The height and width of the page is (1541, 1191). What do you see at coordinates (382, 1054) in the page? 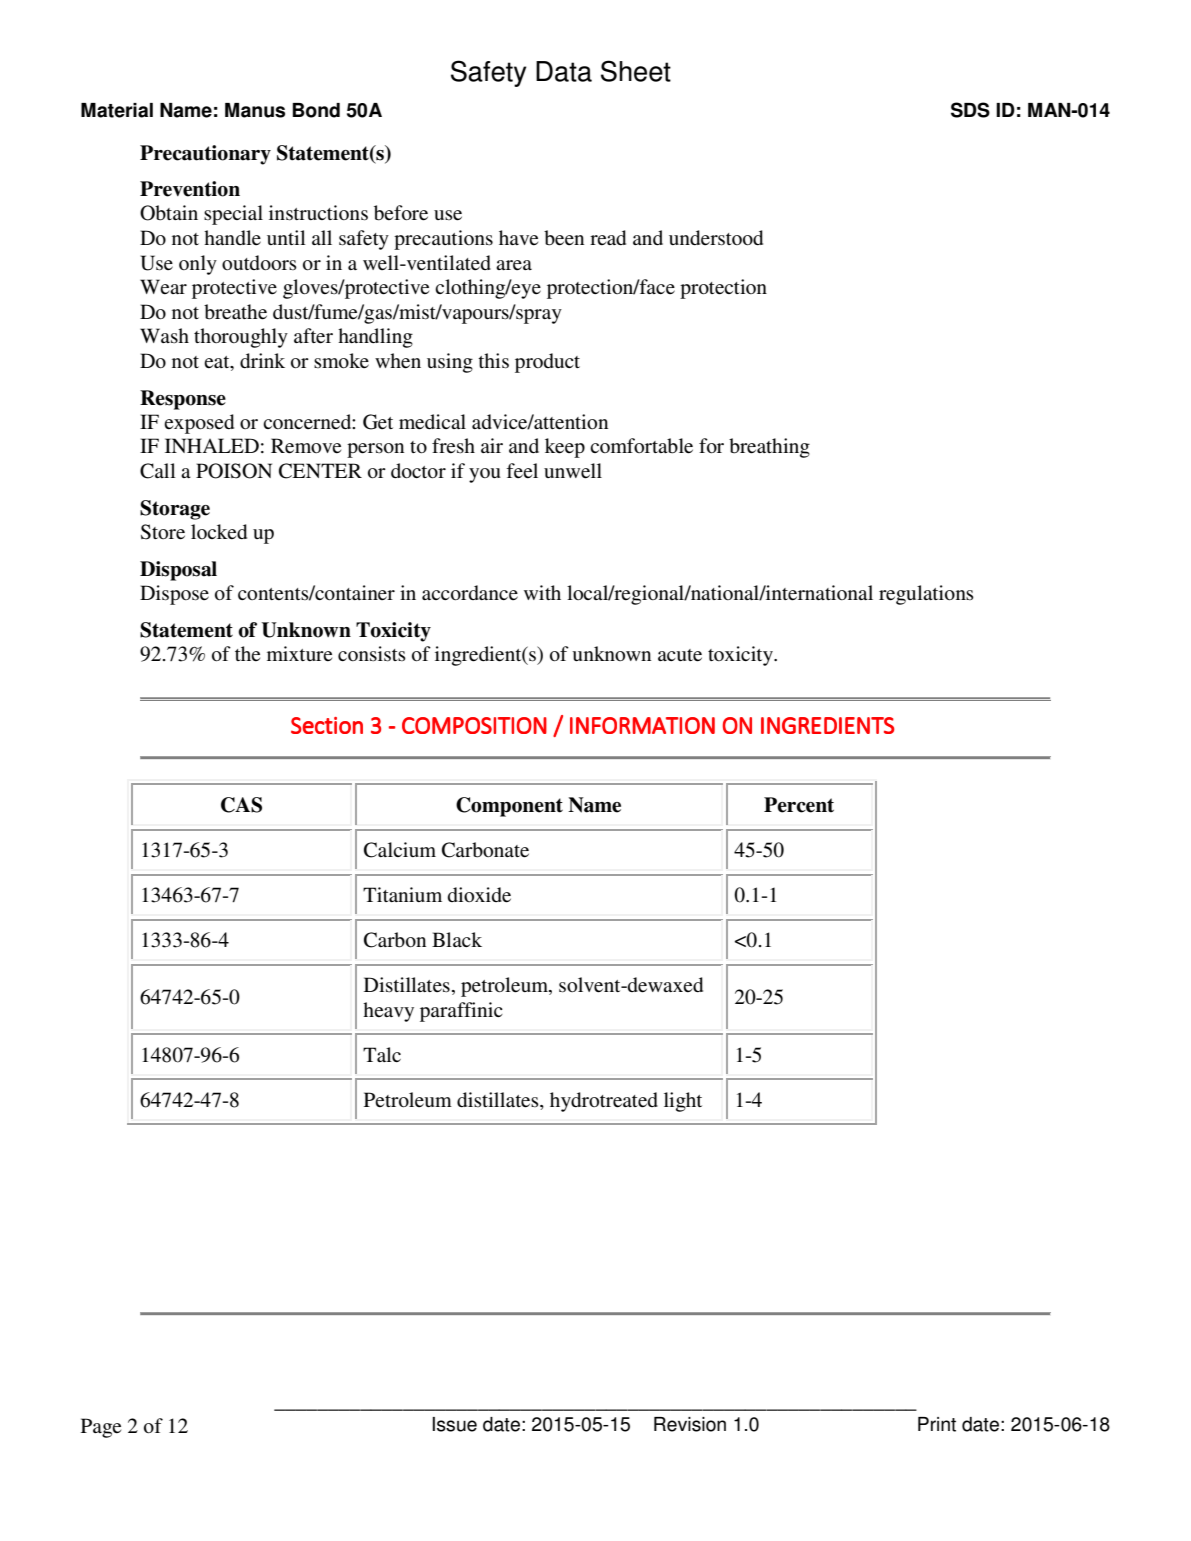
I see `Talc` at bounding box center [382, 1054].
